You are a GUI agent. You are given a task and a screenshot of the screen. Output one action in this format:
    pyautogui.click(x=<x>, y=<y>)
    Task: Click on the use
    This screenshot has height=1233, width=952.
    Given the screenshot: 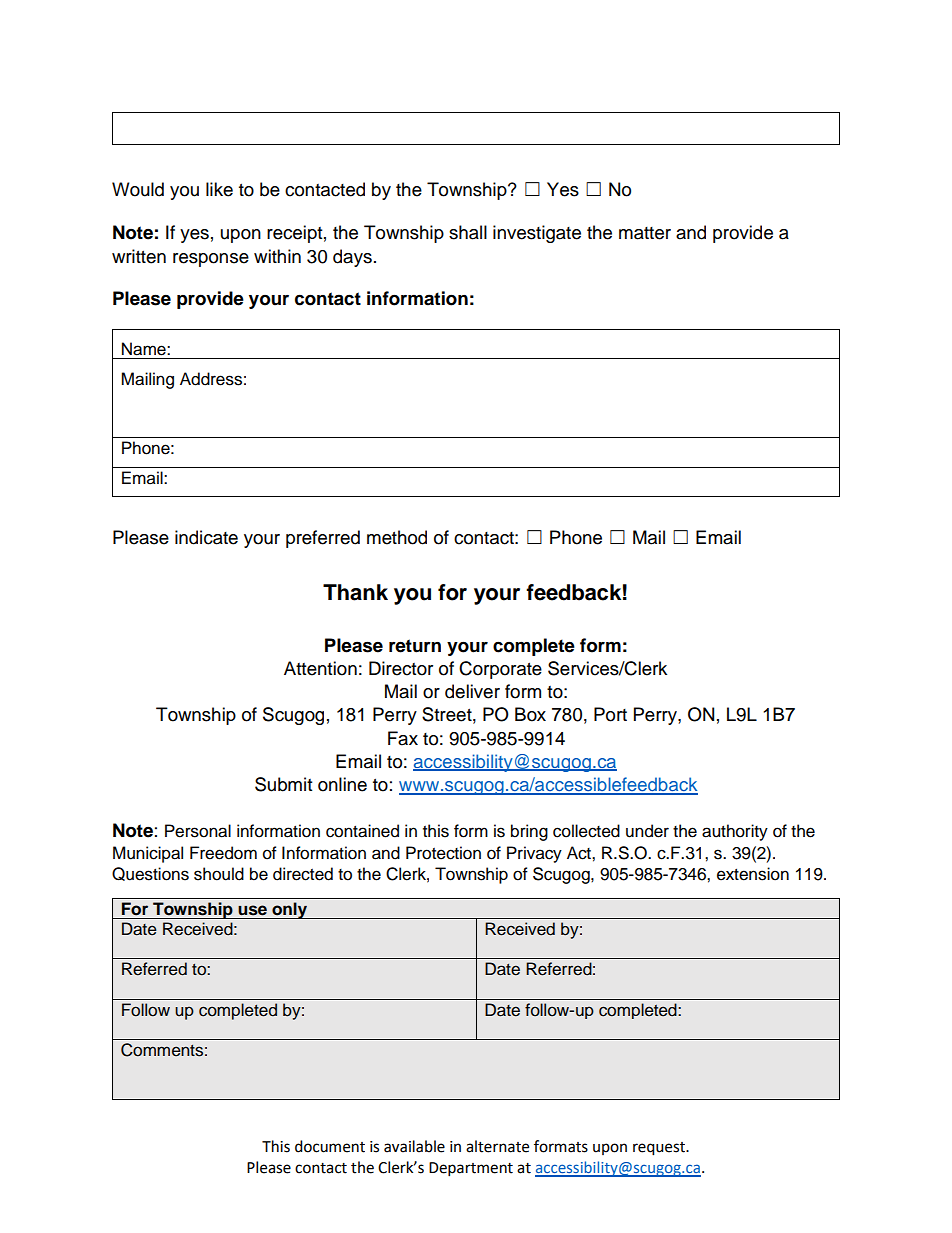 What is the action you would take?
    pyautogui.click(x=252, y=910)
